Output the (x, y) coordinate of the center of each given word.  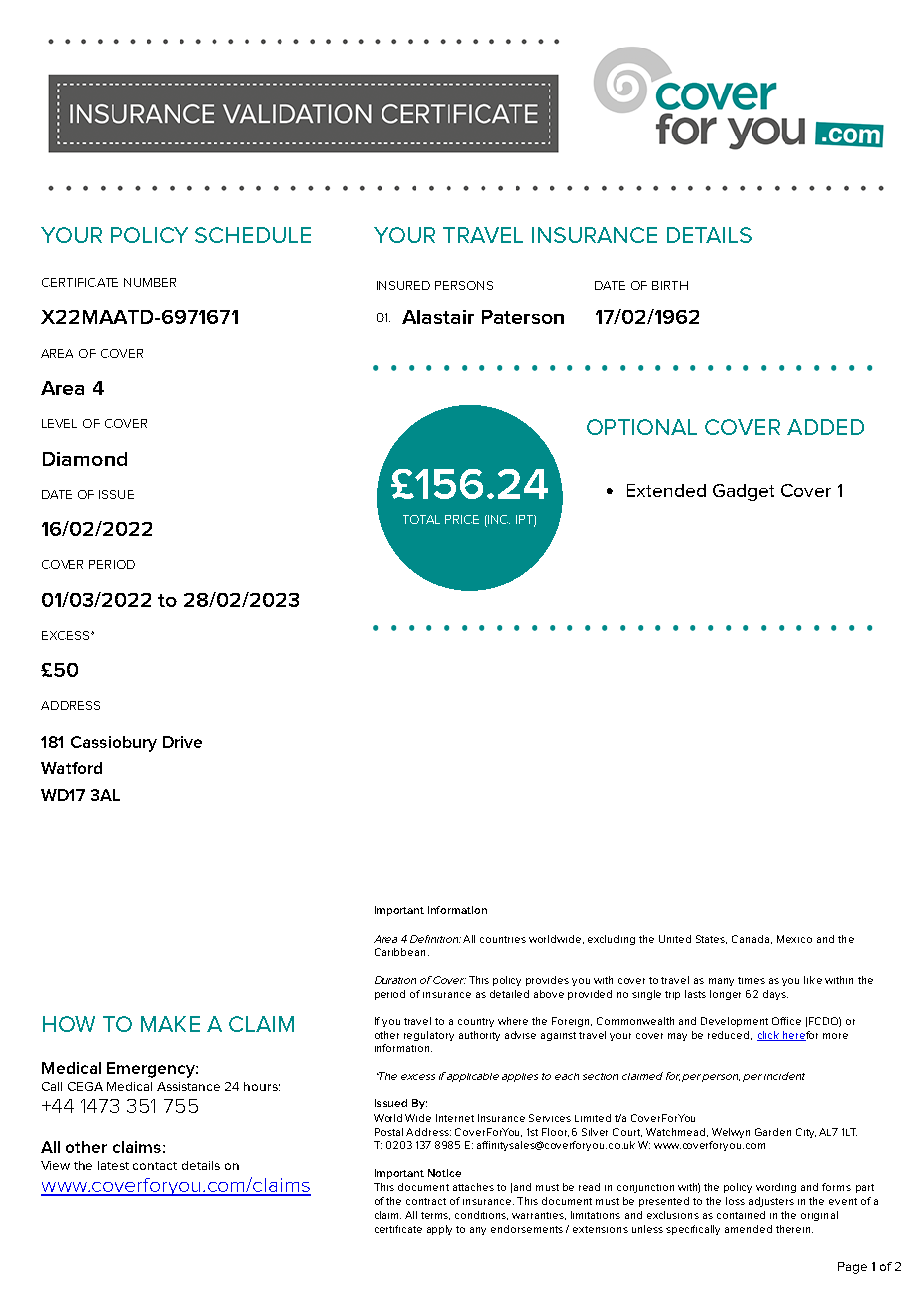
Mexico (794, 939)
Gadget (743, 492)
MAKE (170, 1024)
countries (503, 939)
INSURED (403, 285)
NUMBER (150, 282)
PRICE (462, 519)
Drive (182, 742)
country (476, 1022)
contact (155, 1166)
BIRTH (670, 285)
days (775, 995)
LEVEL (59, 423)
